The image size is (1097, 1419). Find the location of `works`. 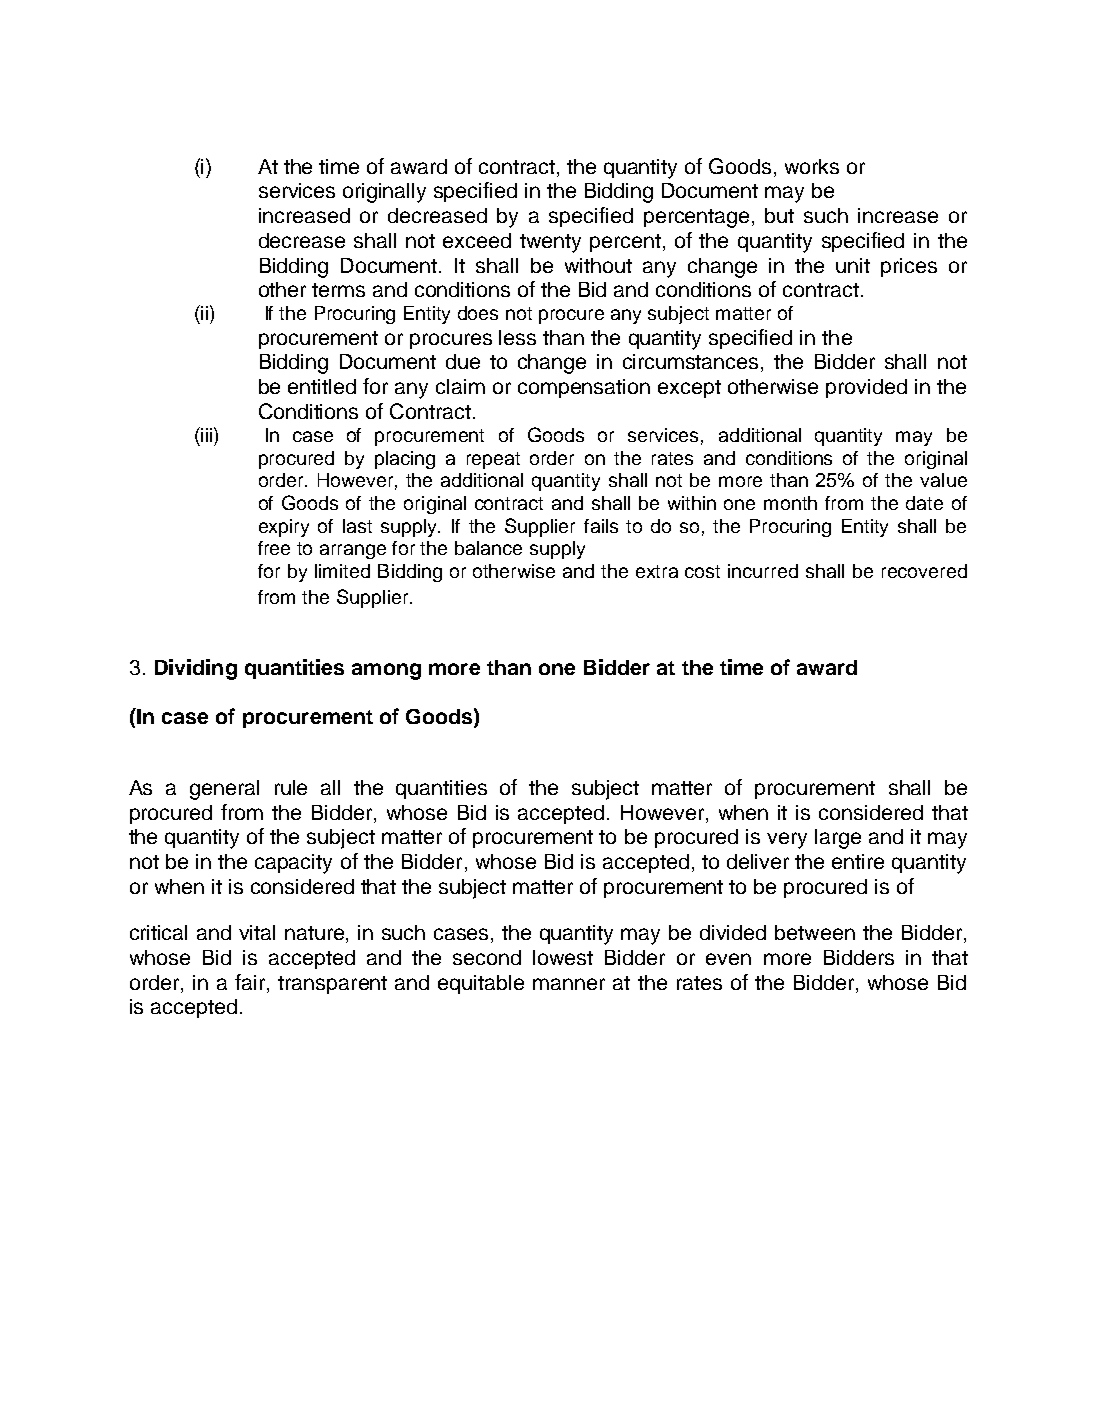

works is located at coordinates (812, 166).
